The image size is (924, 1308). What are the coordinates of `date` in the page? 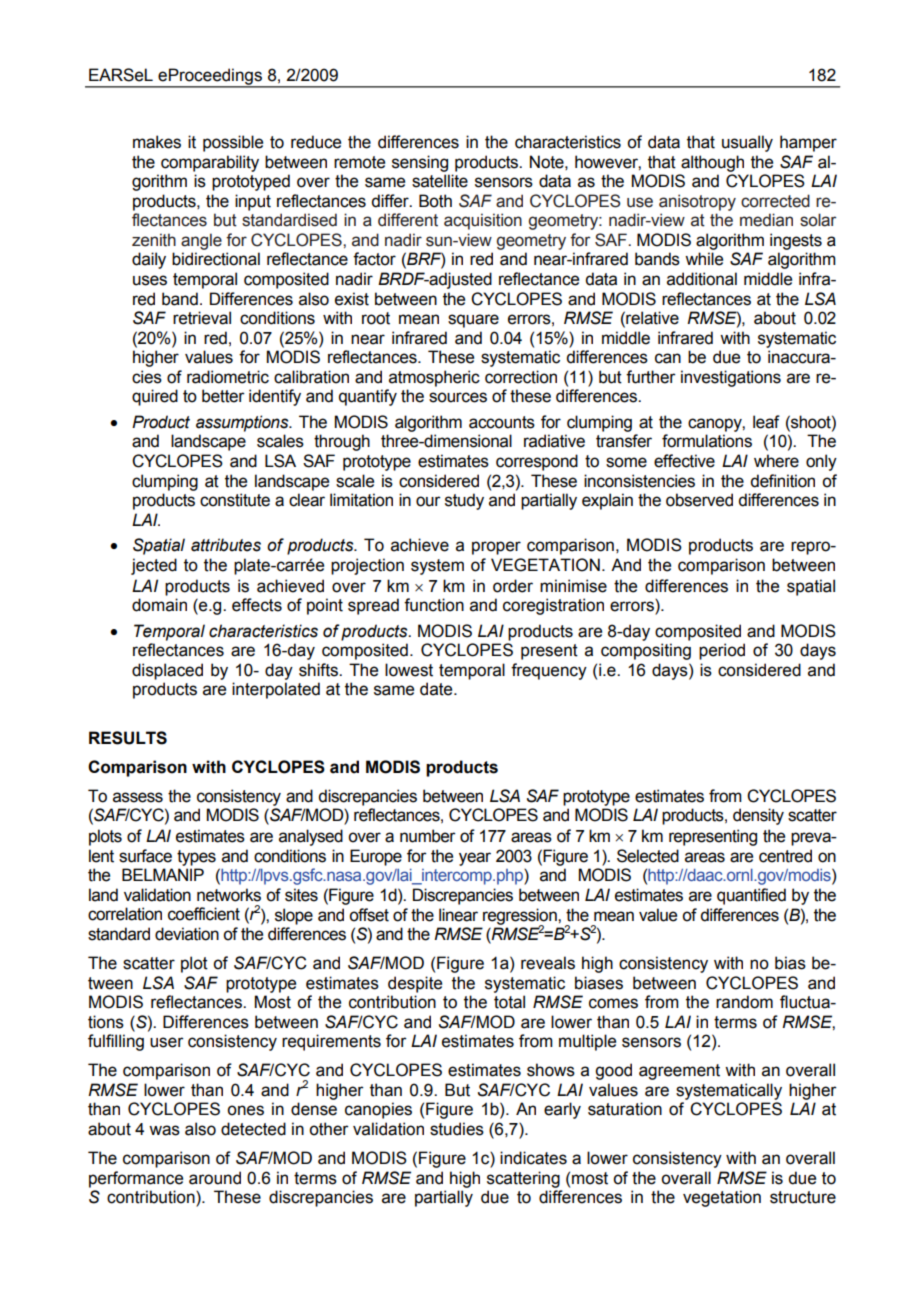 It's located at (437, 689).
